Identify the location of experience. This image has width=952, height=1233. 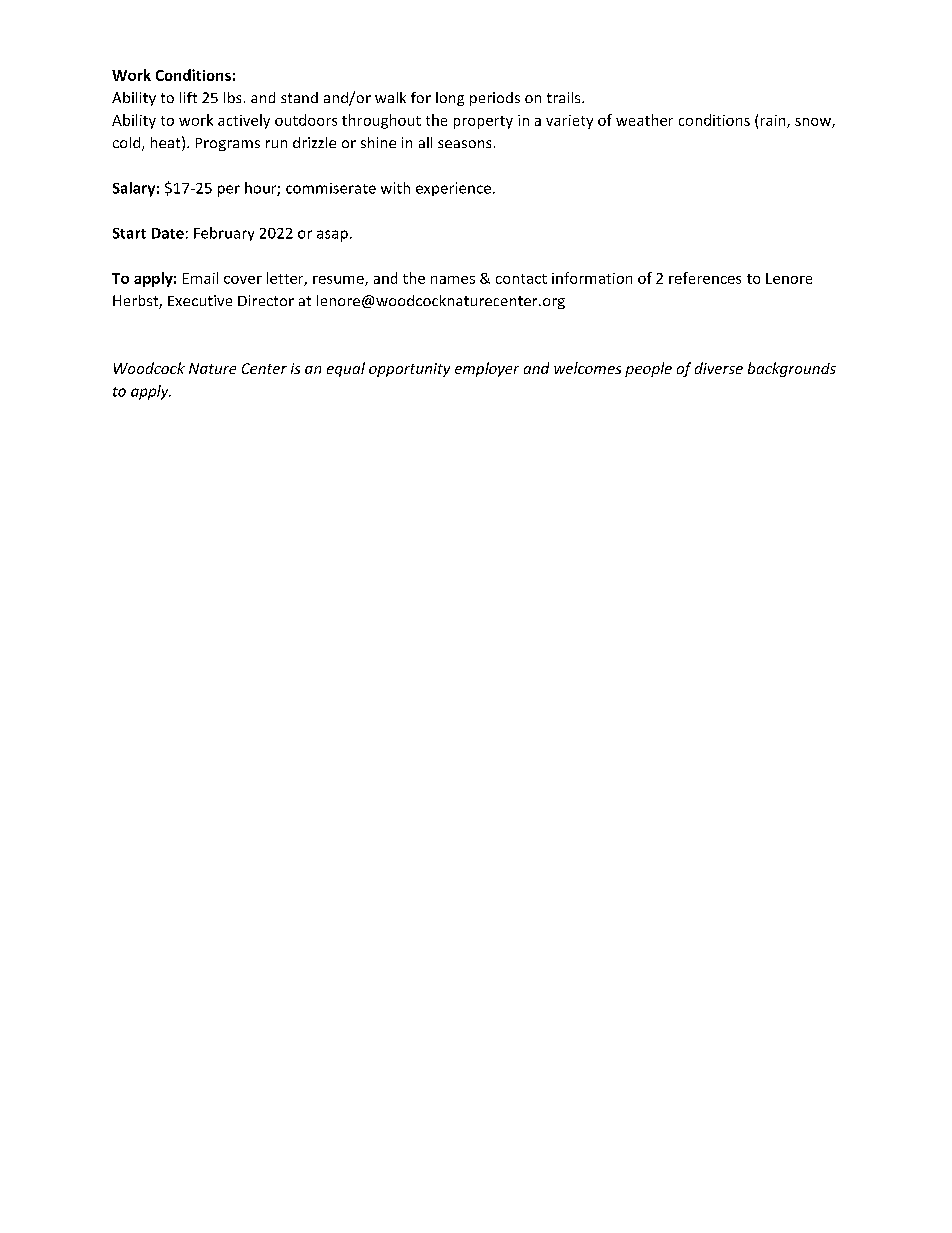
(453, 189).
